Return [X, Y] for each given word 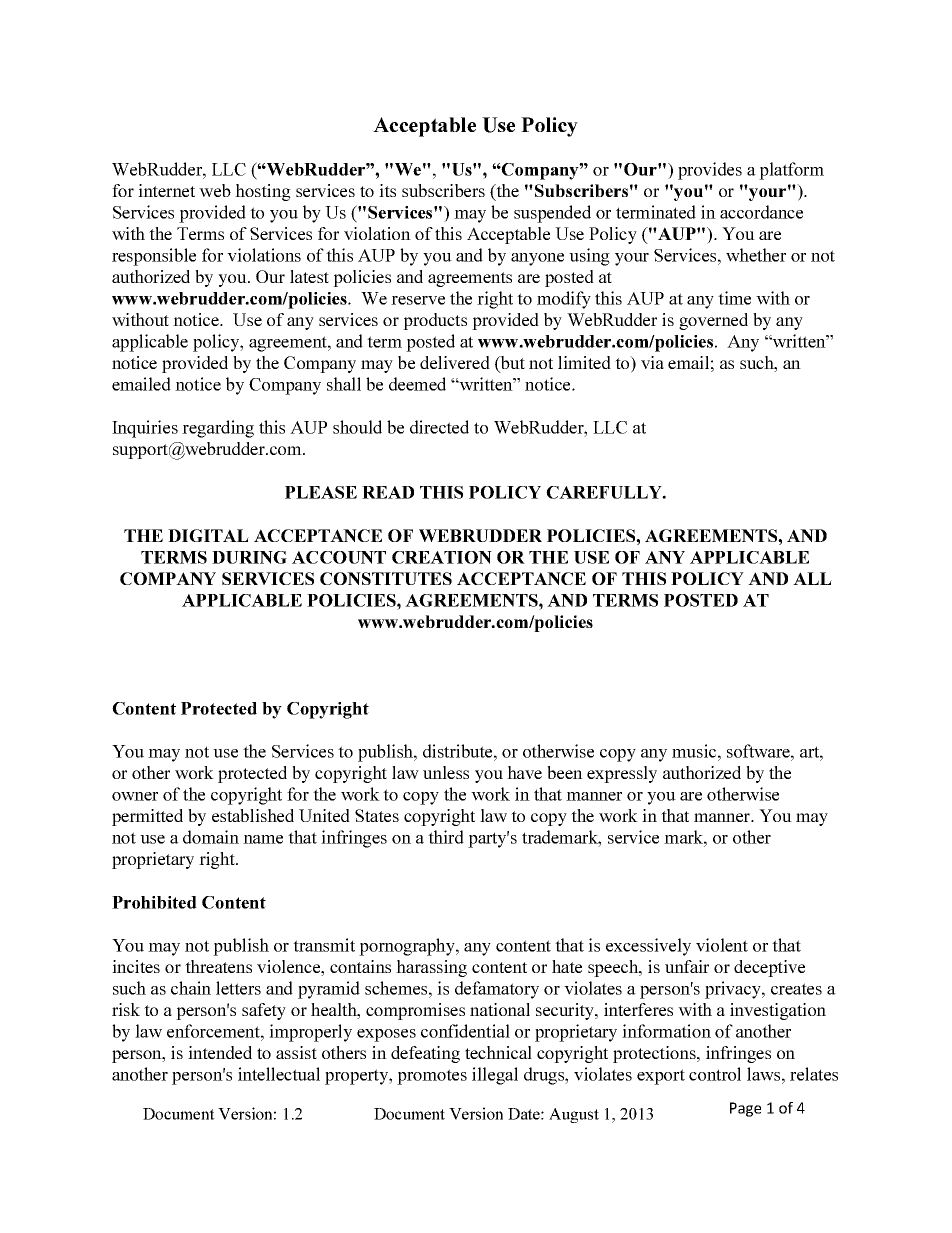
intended [220, 1052]
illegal [495, 1076]
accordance [761, 212]
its [387, 190]
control [715, 1074]
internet [166, 190]
